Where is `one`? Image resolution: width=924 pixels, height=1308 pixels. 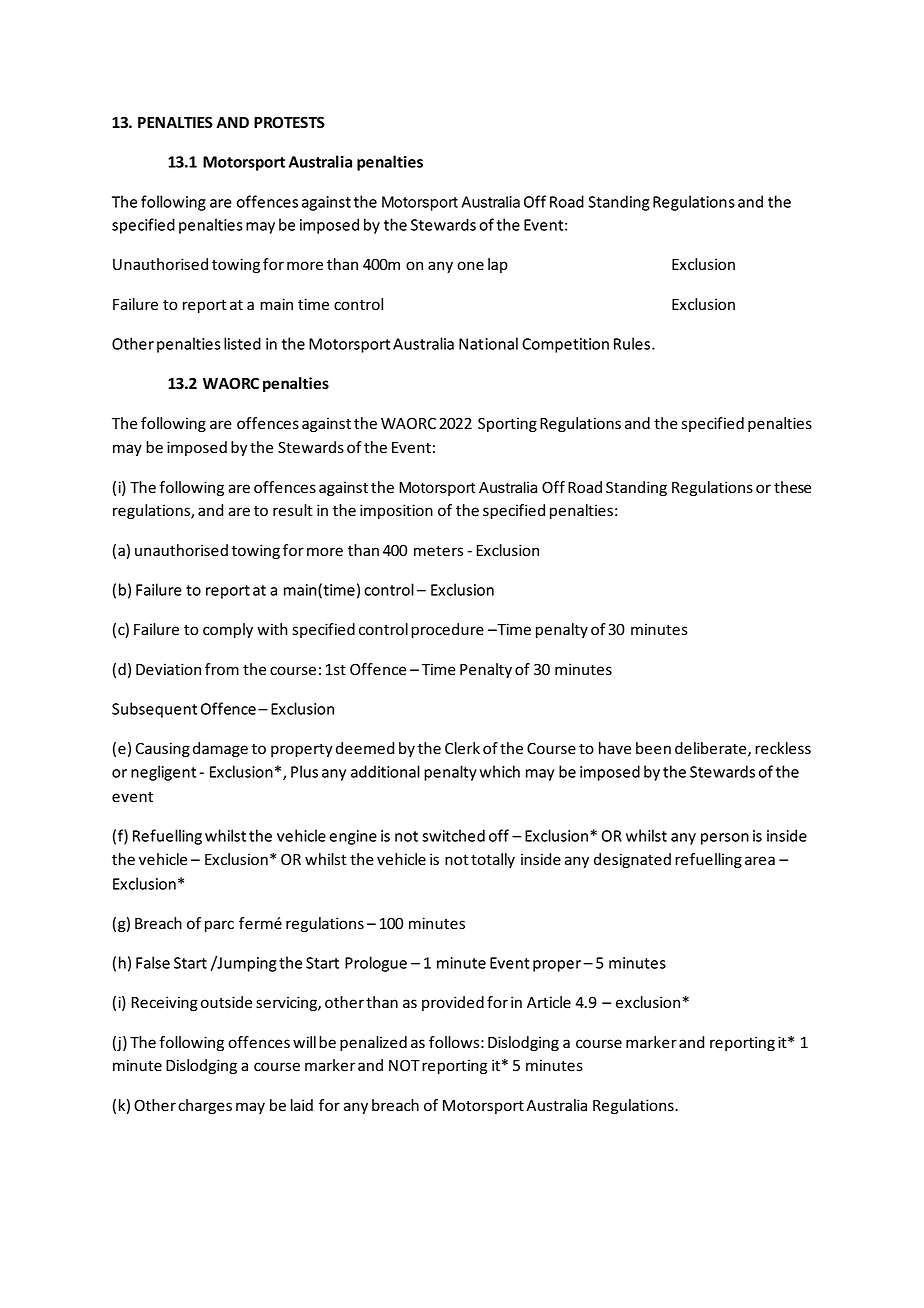
one is located at coordinates (470, 266).
